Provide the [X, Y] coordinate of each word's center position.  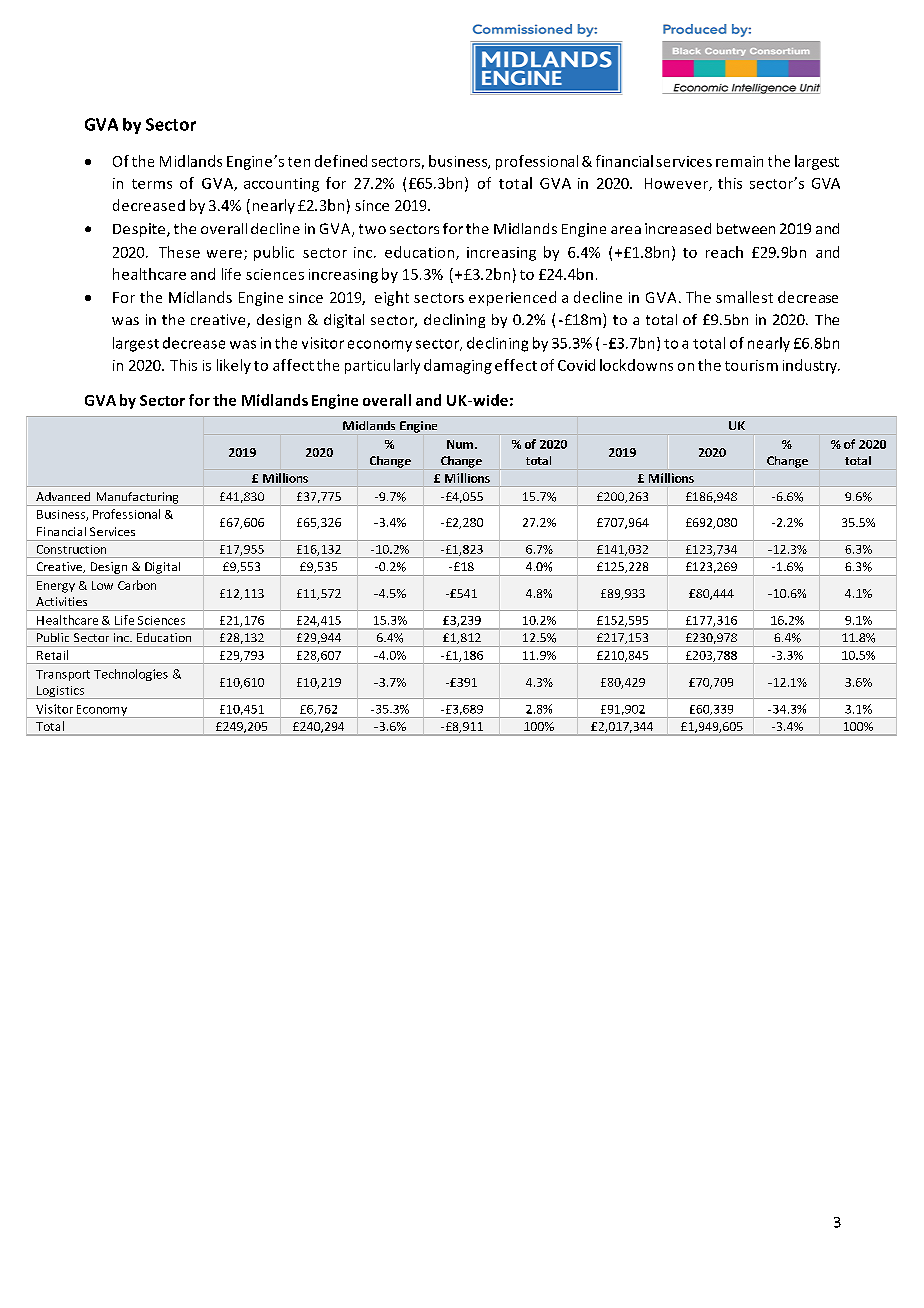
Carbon [137, 585]
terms [152, 184]
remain [739, 161]
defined [341, 161]
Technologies [131, 675]
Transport [63, 675]
